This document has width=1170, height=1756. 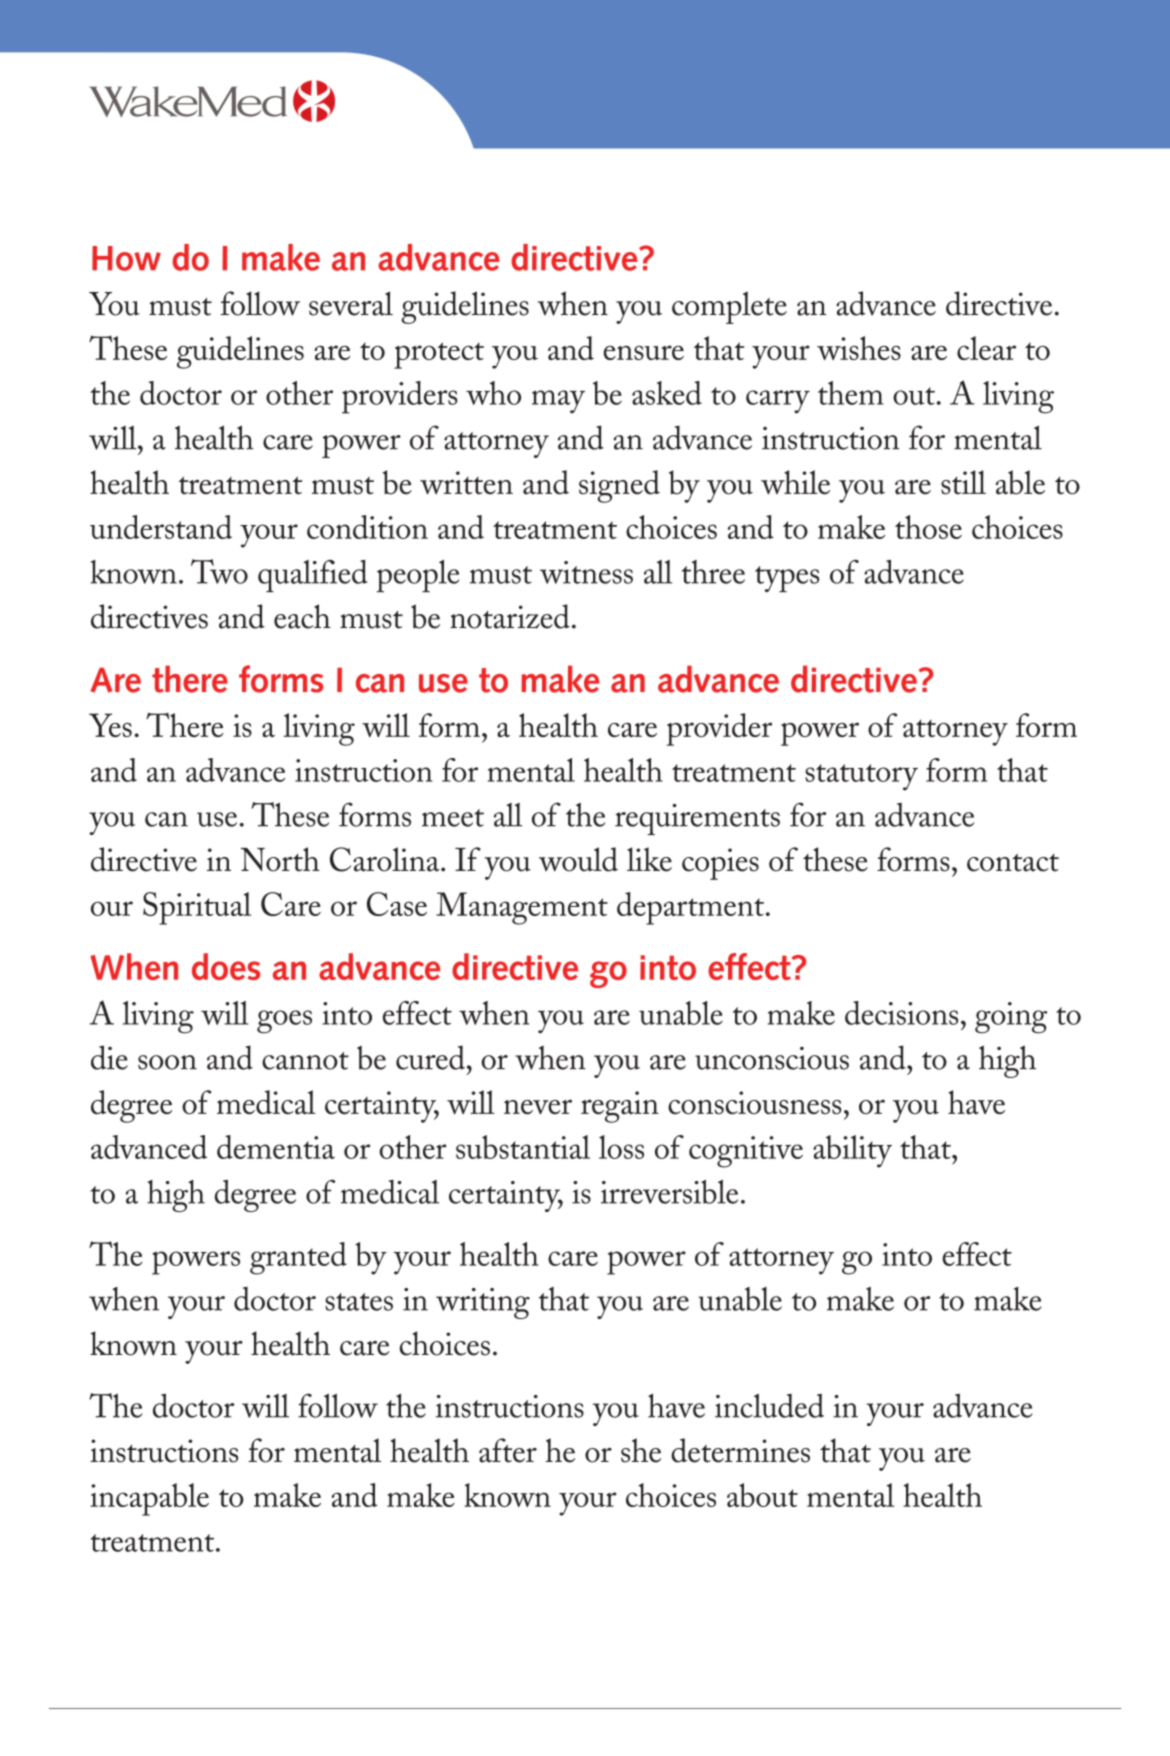 What do you see at coordinates (510, 616) in the document?
I see `notarized` at bounding box center [510, 616].
